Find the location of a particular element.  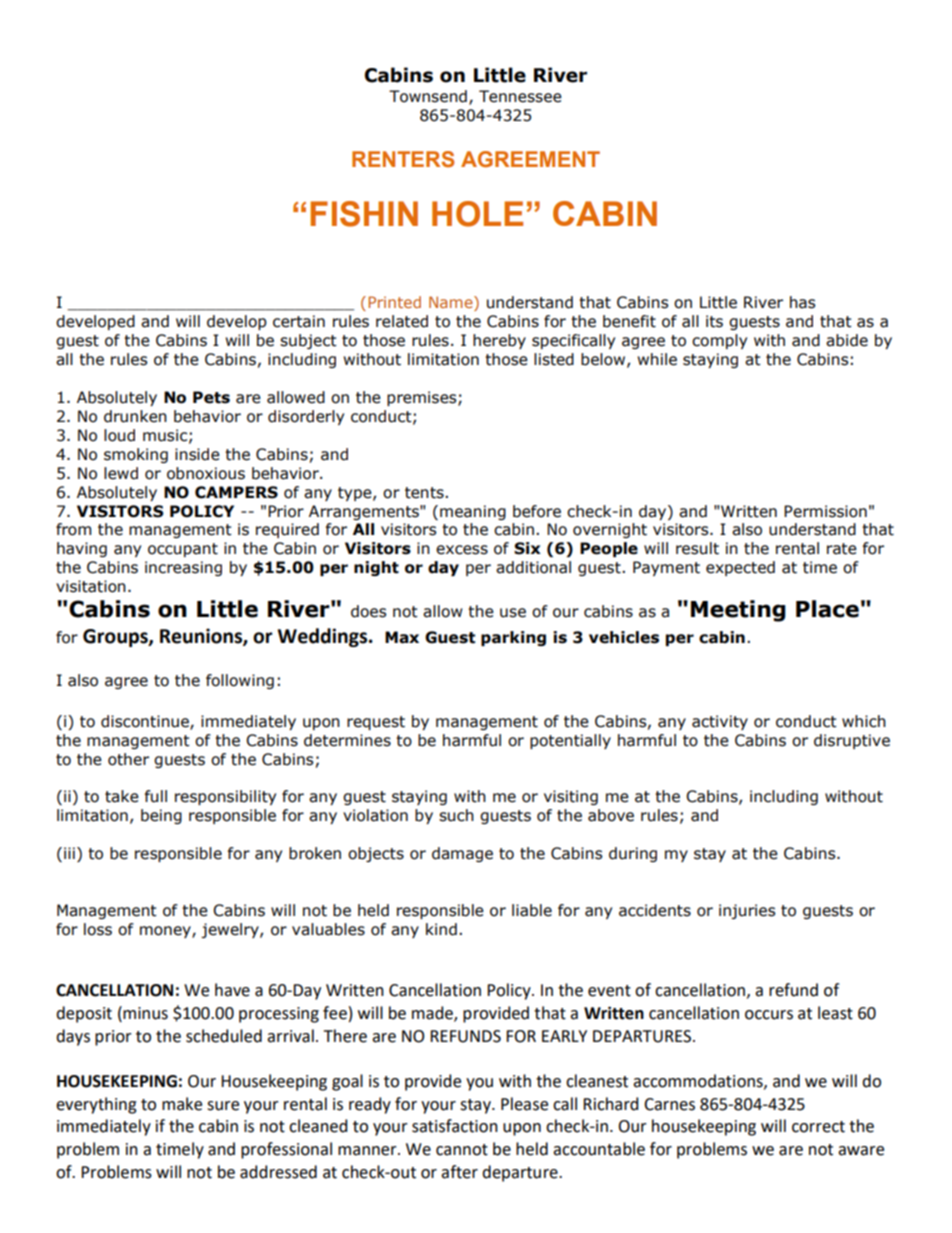

Tennessee is located at coordinates (520, 96).
